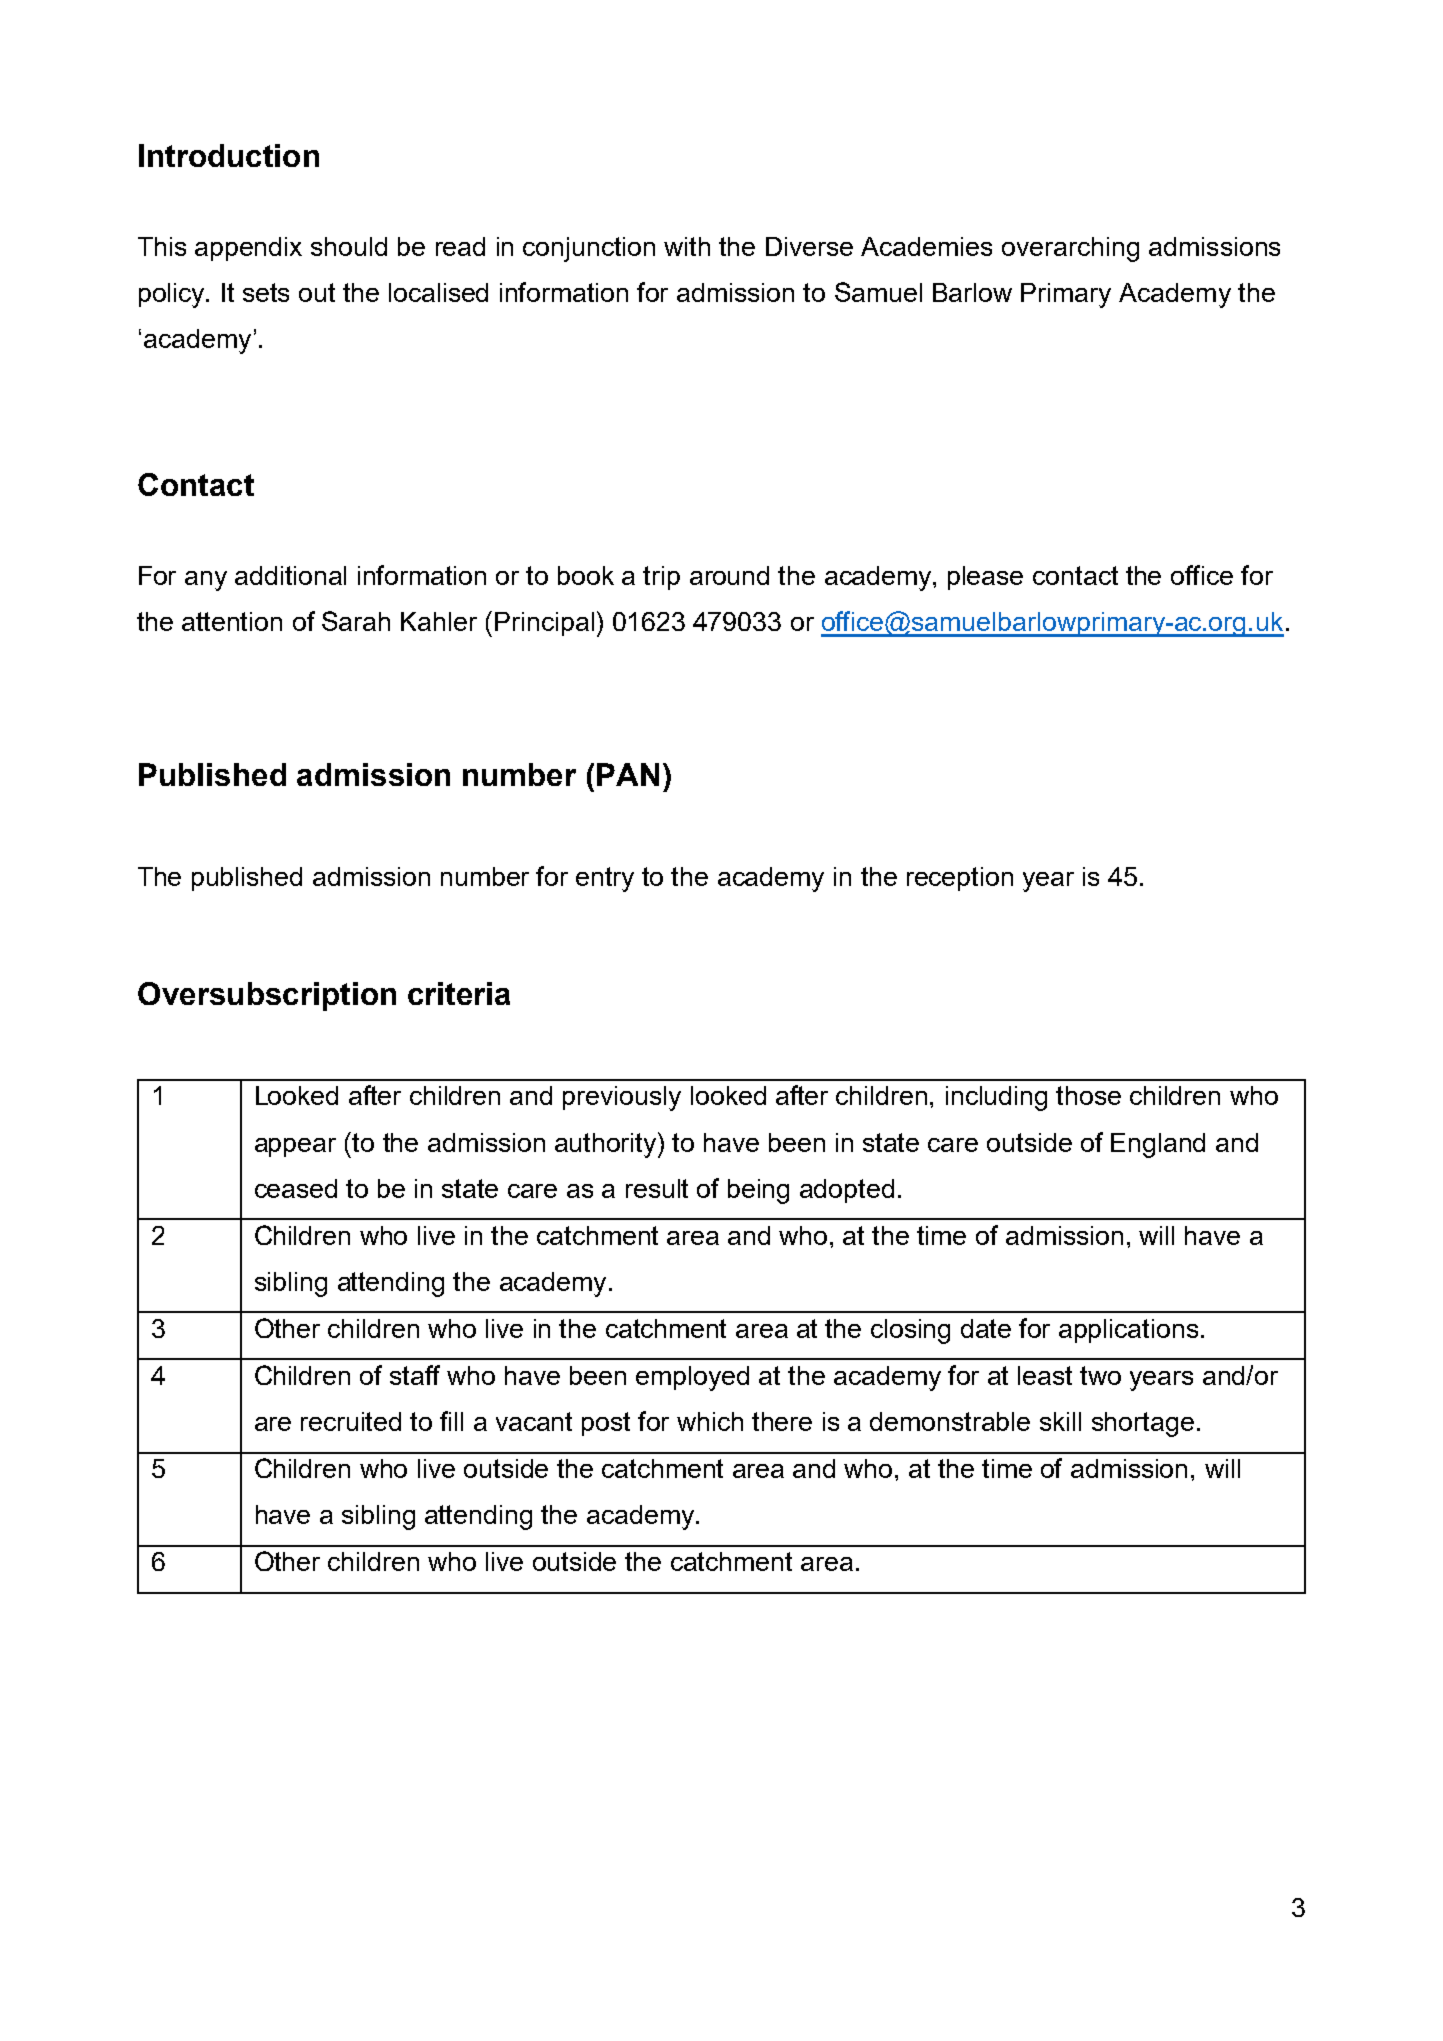  I want to click on with, so click(687, 246).
